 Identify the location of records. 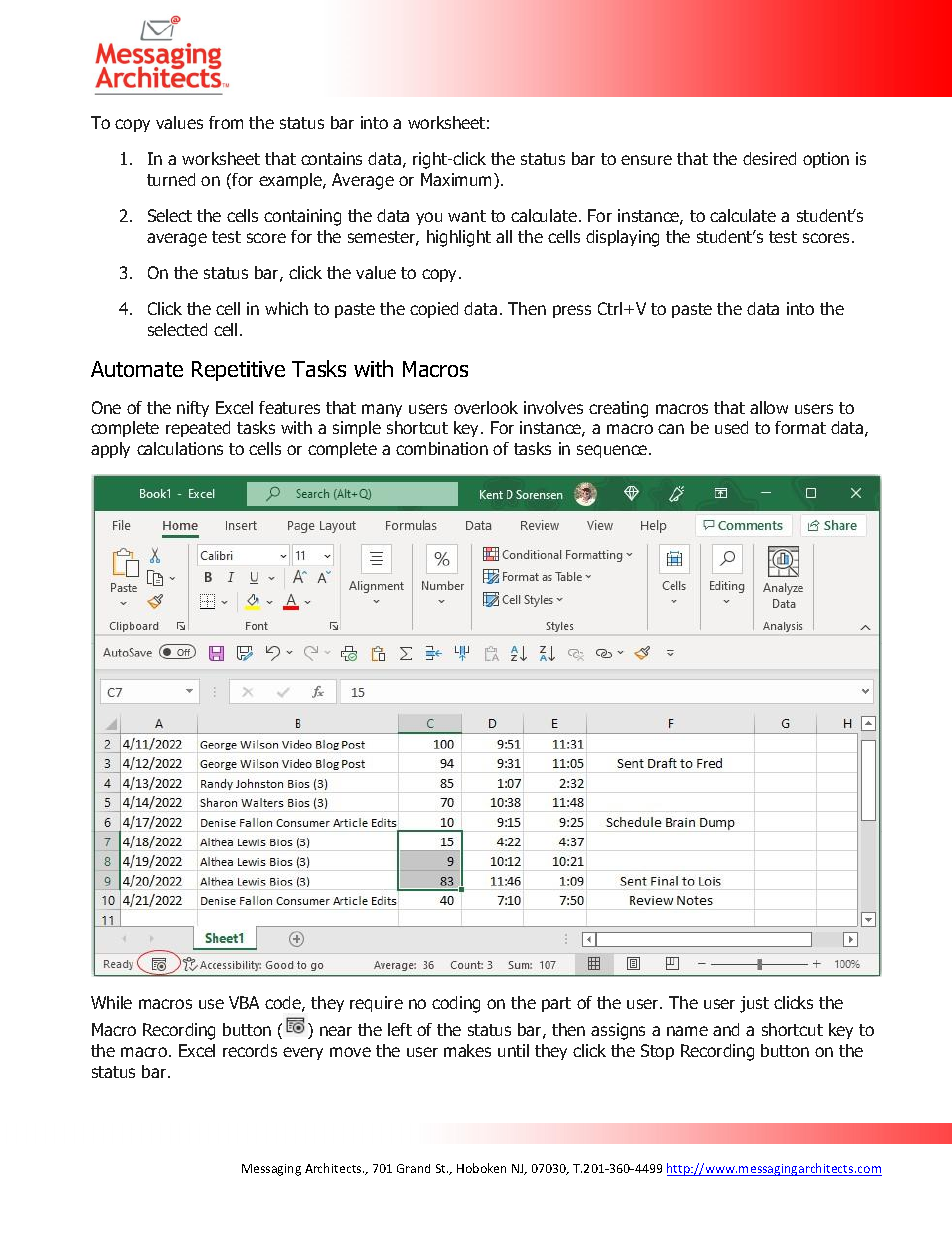
(250, 1050).
